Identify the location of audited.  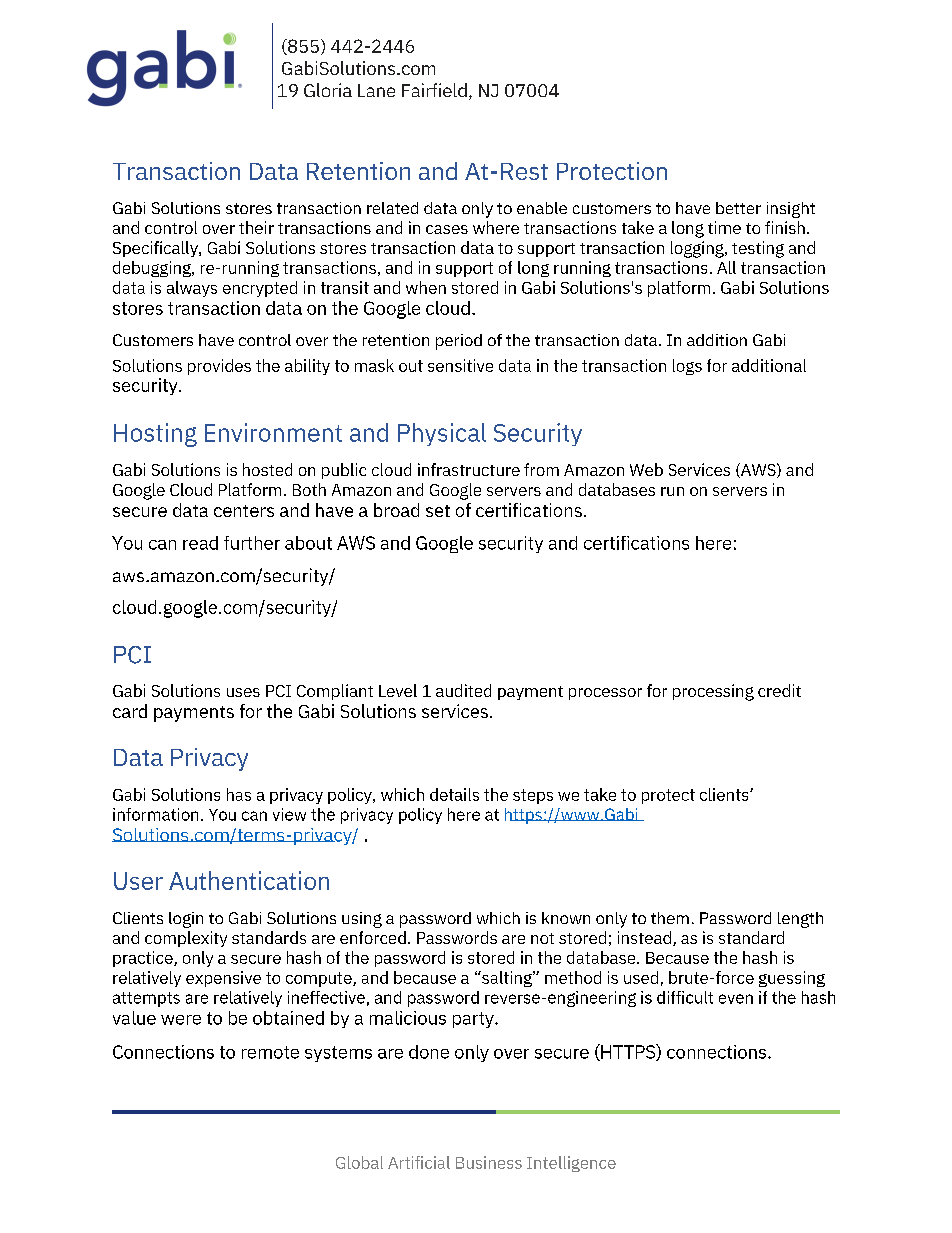
(463, 690).
